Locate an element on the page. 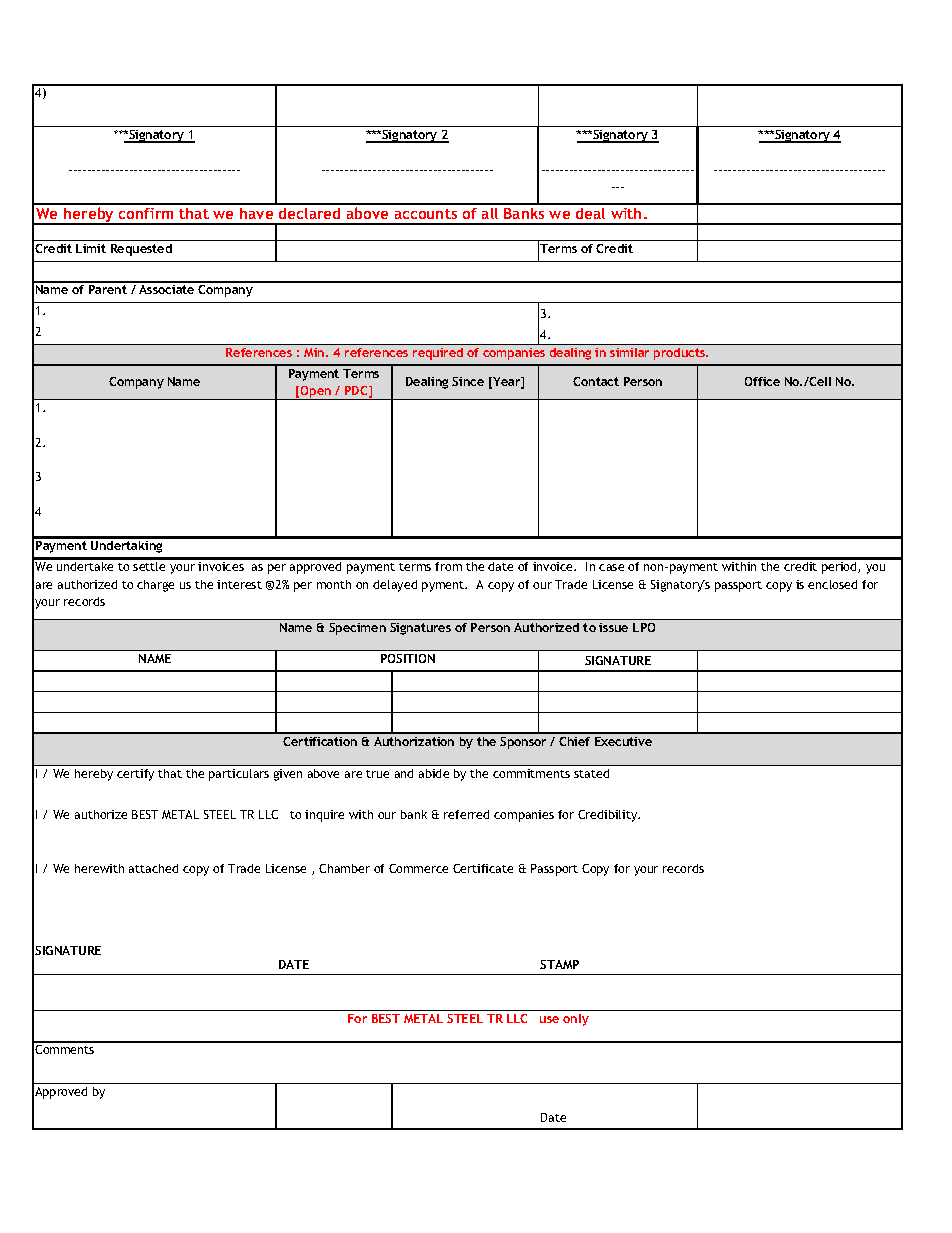  Requested is located at coordinates (141, 250).
